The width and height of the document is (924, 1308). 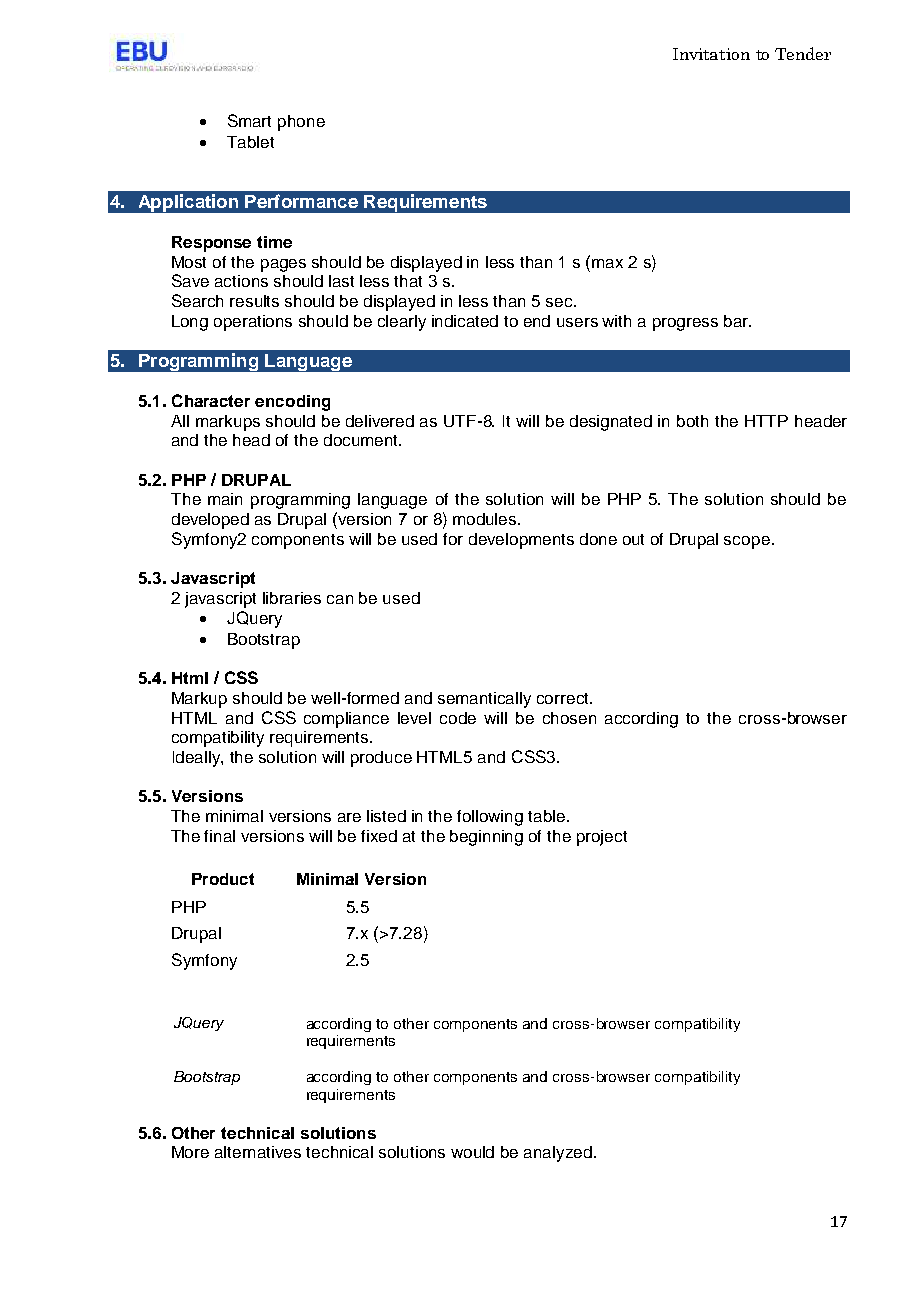 I want to click on phone, so click(x=301, y=123).
